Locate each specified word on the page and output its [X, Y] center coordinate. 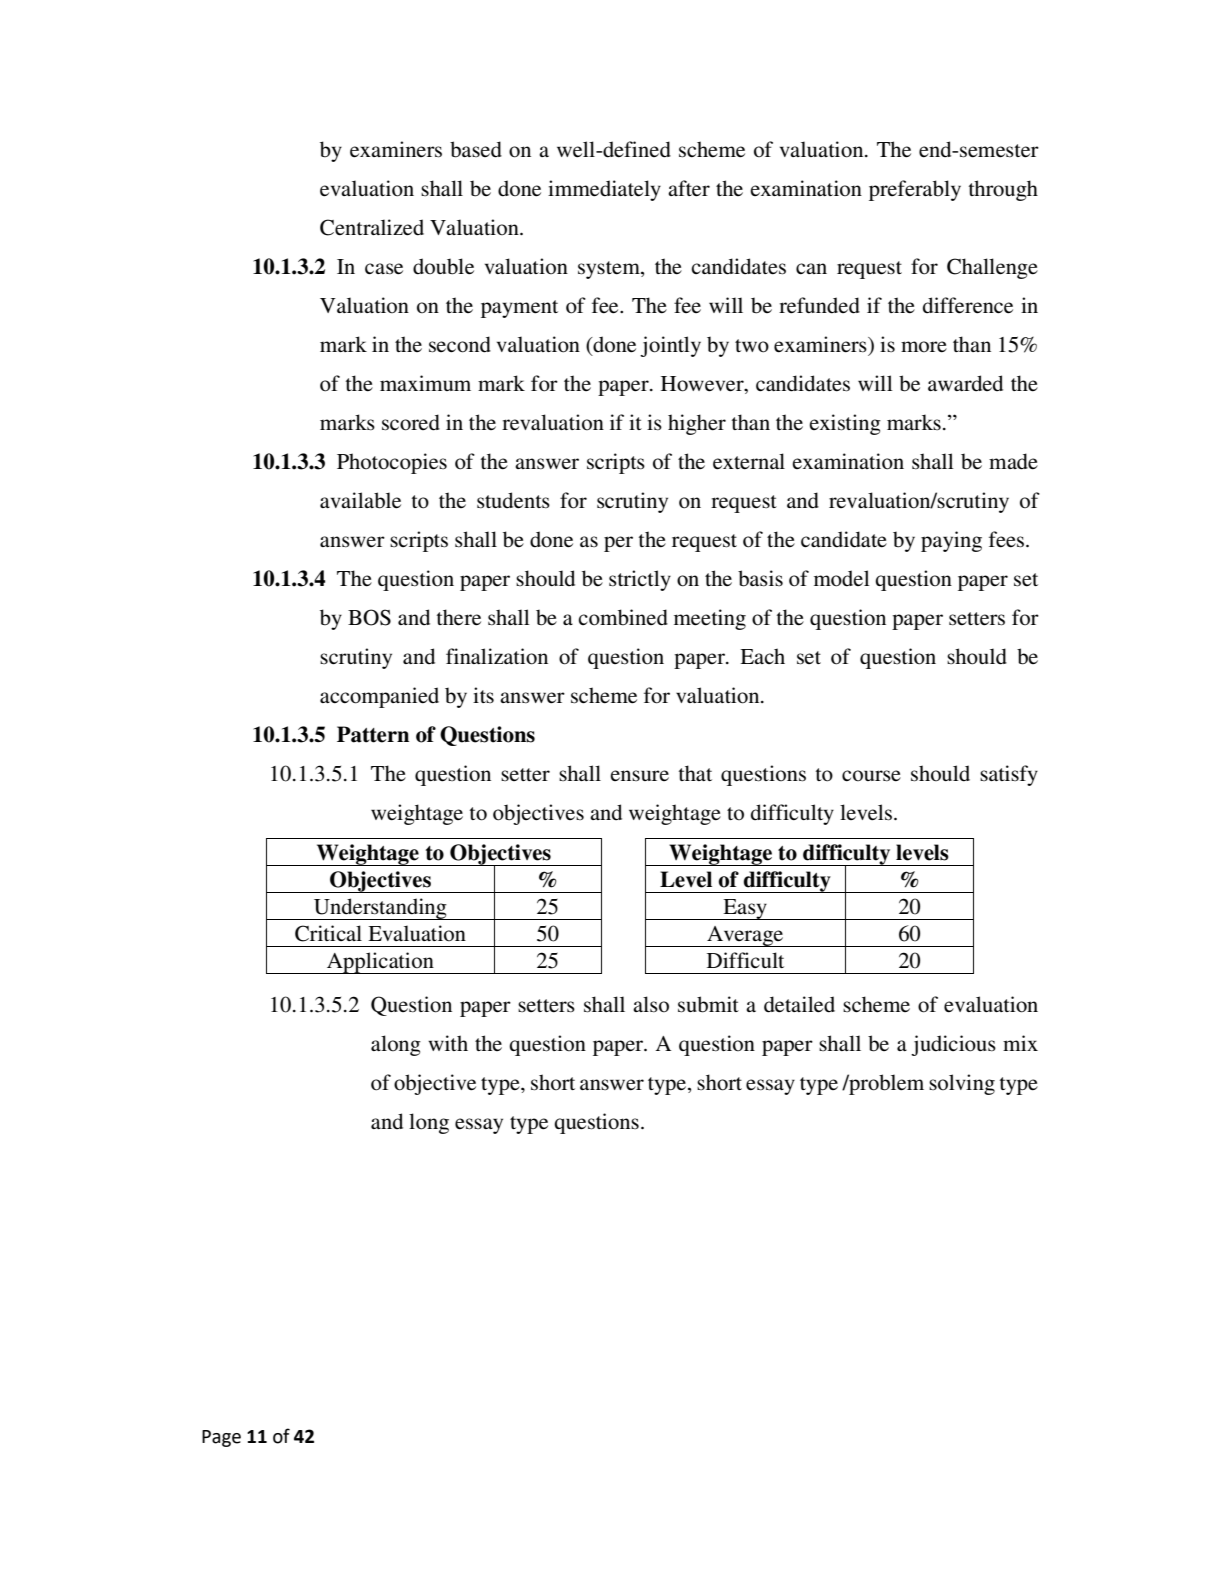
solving [962, 1084]
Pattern [373, 734]
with [448, 1043]
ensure [639, 775]
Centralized [372, 227]
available [360, 500]
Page [221, 1438]
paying [951, 541]
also [651, 1004]
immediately [604, 190]
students [513, 500]
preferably [915, 190]
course [871, 776]
